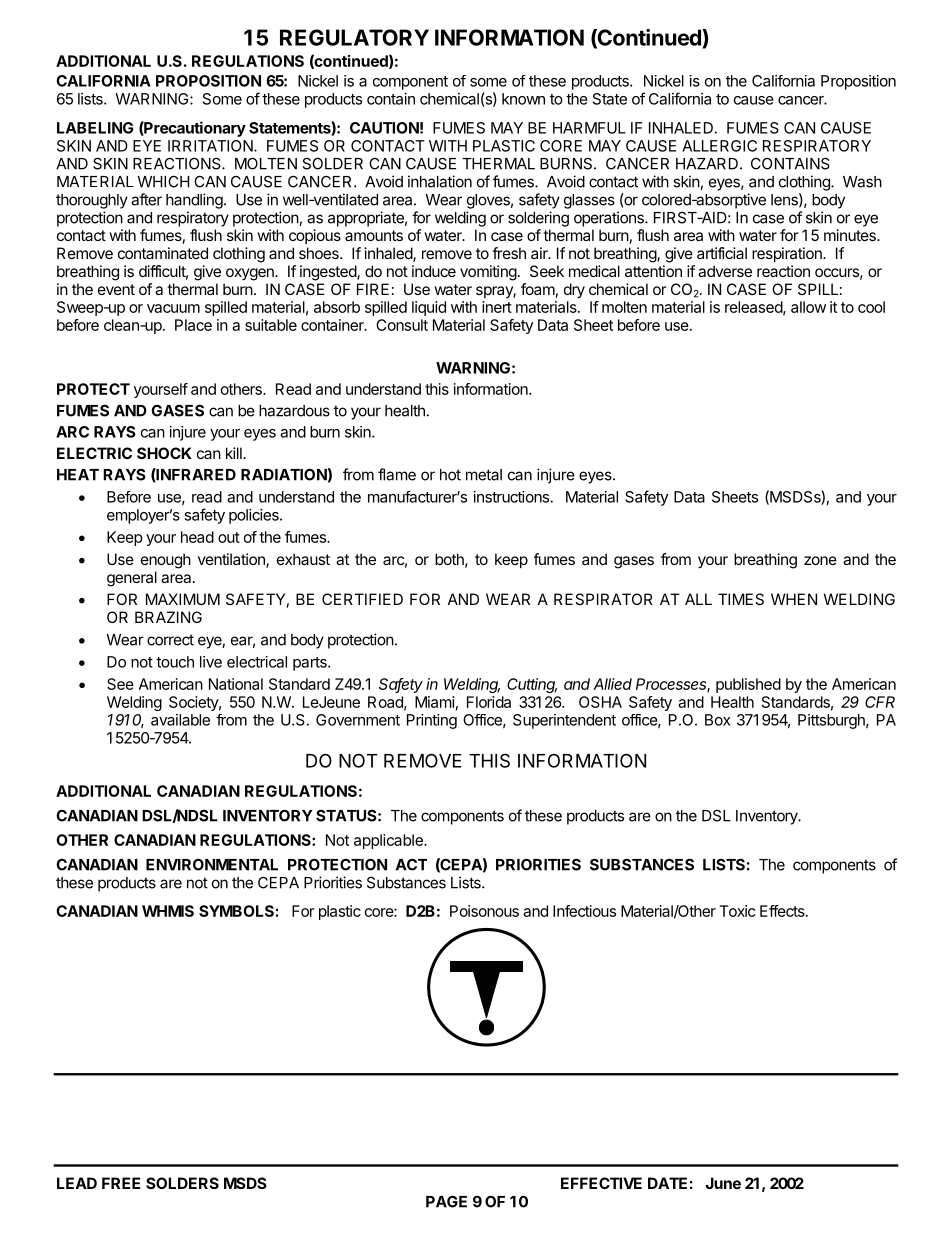 Image resolution: width=952 pixels, height=1233 pixels. I want to click on BRAZING, so click(168, 617).
